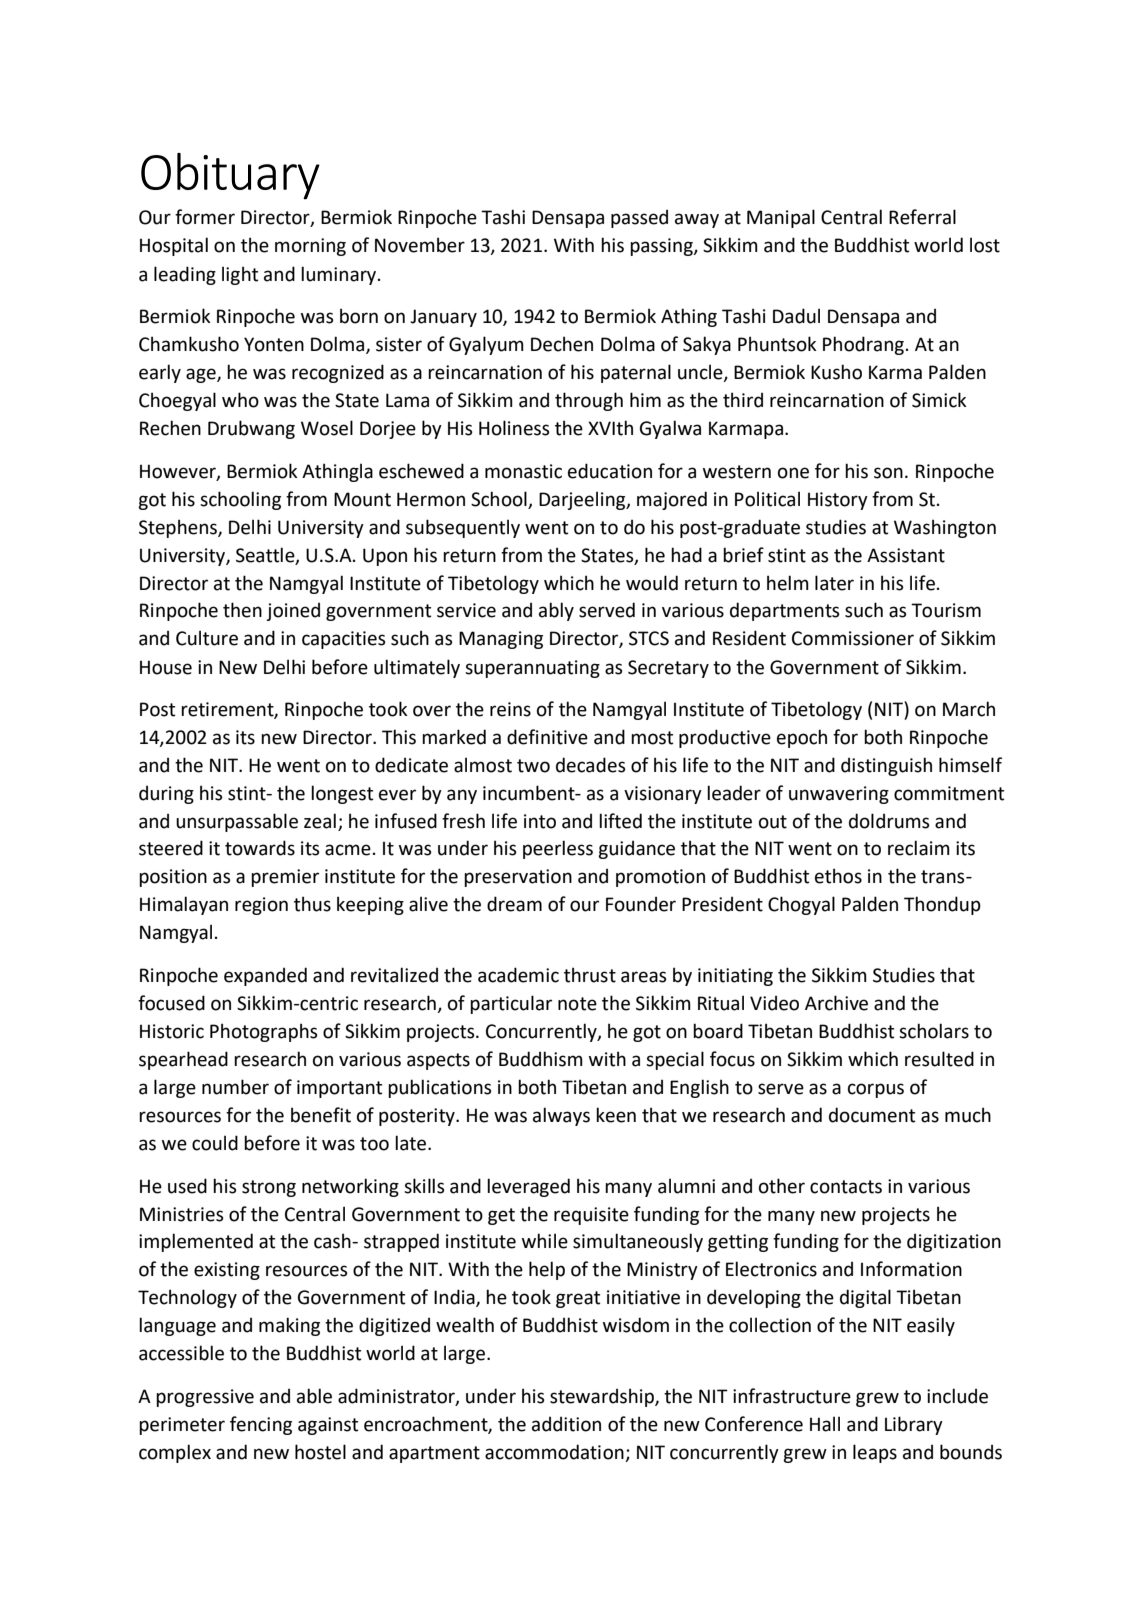 The width and height of the screenshot is (1144, 1618). What do you see at coordinates (264, 1032) in the screenshot?
I see `Photographs` at bounding box center [264, 1032].
